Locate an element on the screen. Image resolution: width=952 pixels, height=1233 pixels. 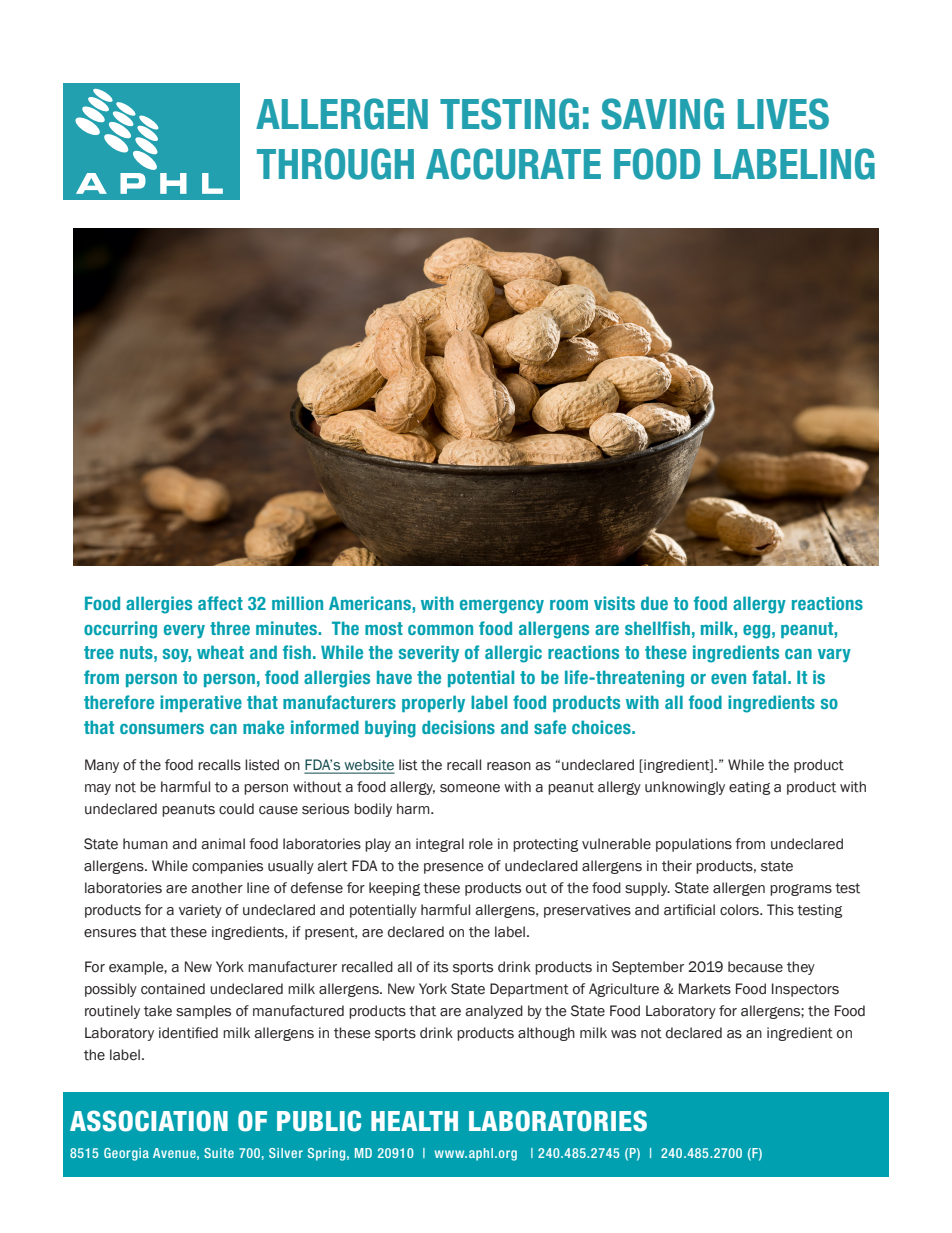
ASSOCIATION is located at coordinates (149, 1121).
